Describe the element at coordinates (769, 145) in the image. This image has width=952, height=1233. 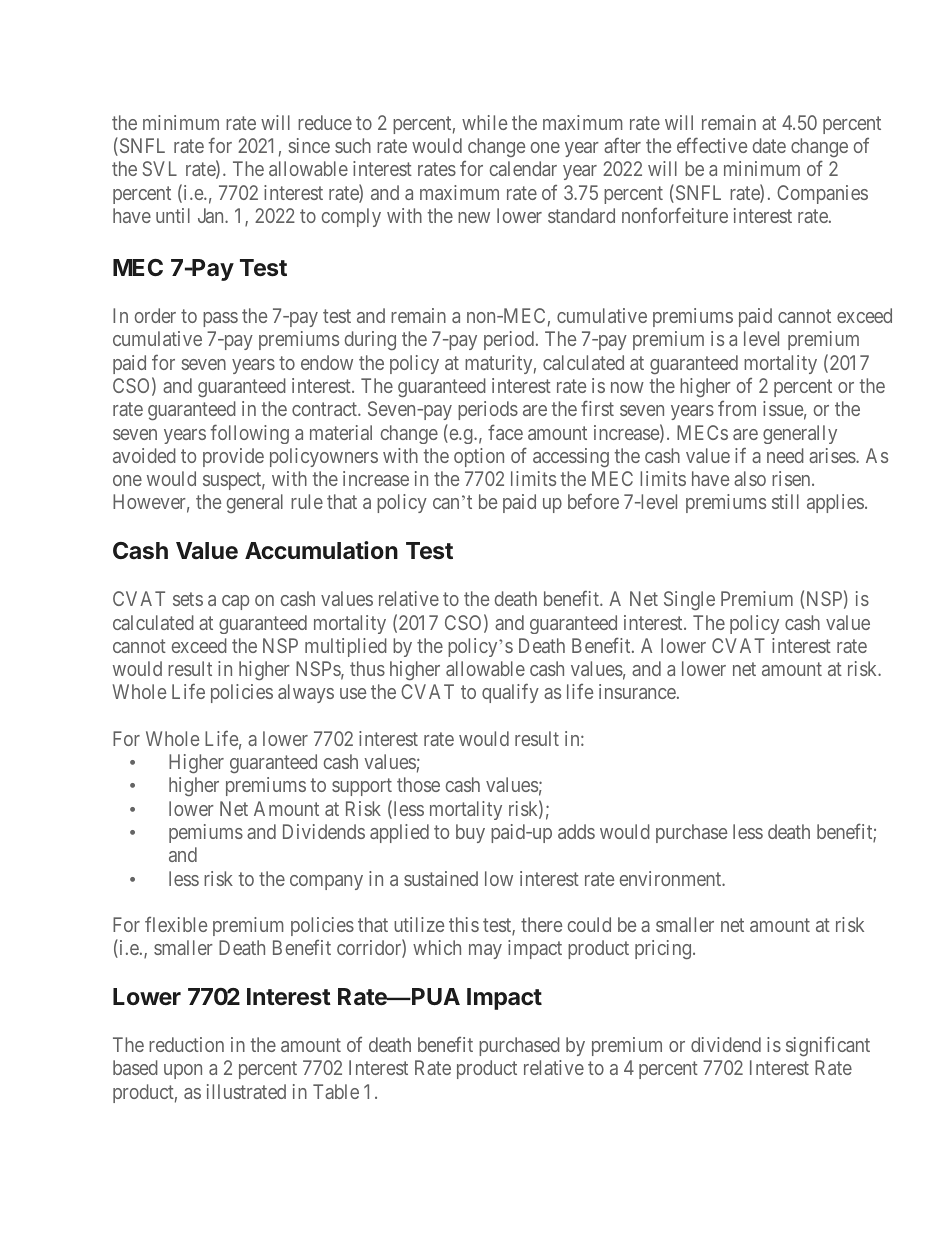
I see `date` at that location.
